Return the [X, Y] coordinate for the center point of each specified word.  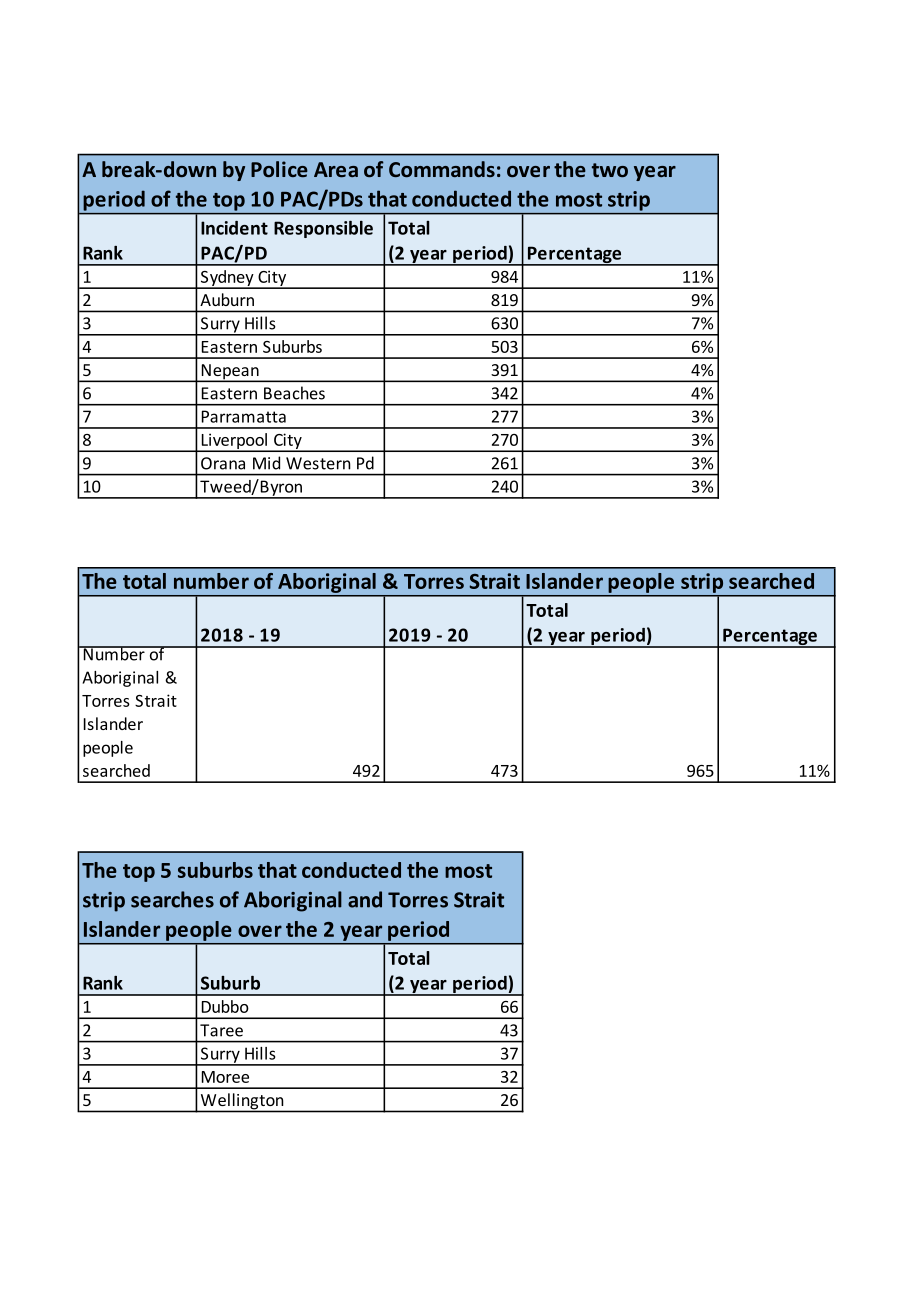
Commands [442, 169]
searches [172, 899]
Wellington [242, 1102]
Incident [234, 228]
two [610, 170]
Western [318, 463]
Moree [225, 1077]
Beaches [294, 393]
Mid [266, 463]
